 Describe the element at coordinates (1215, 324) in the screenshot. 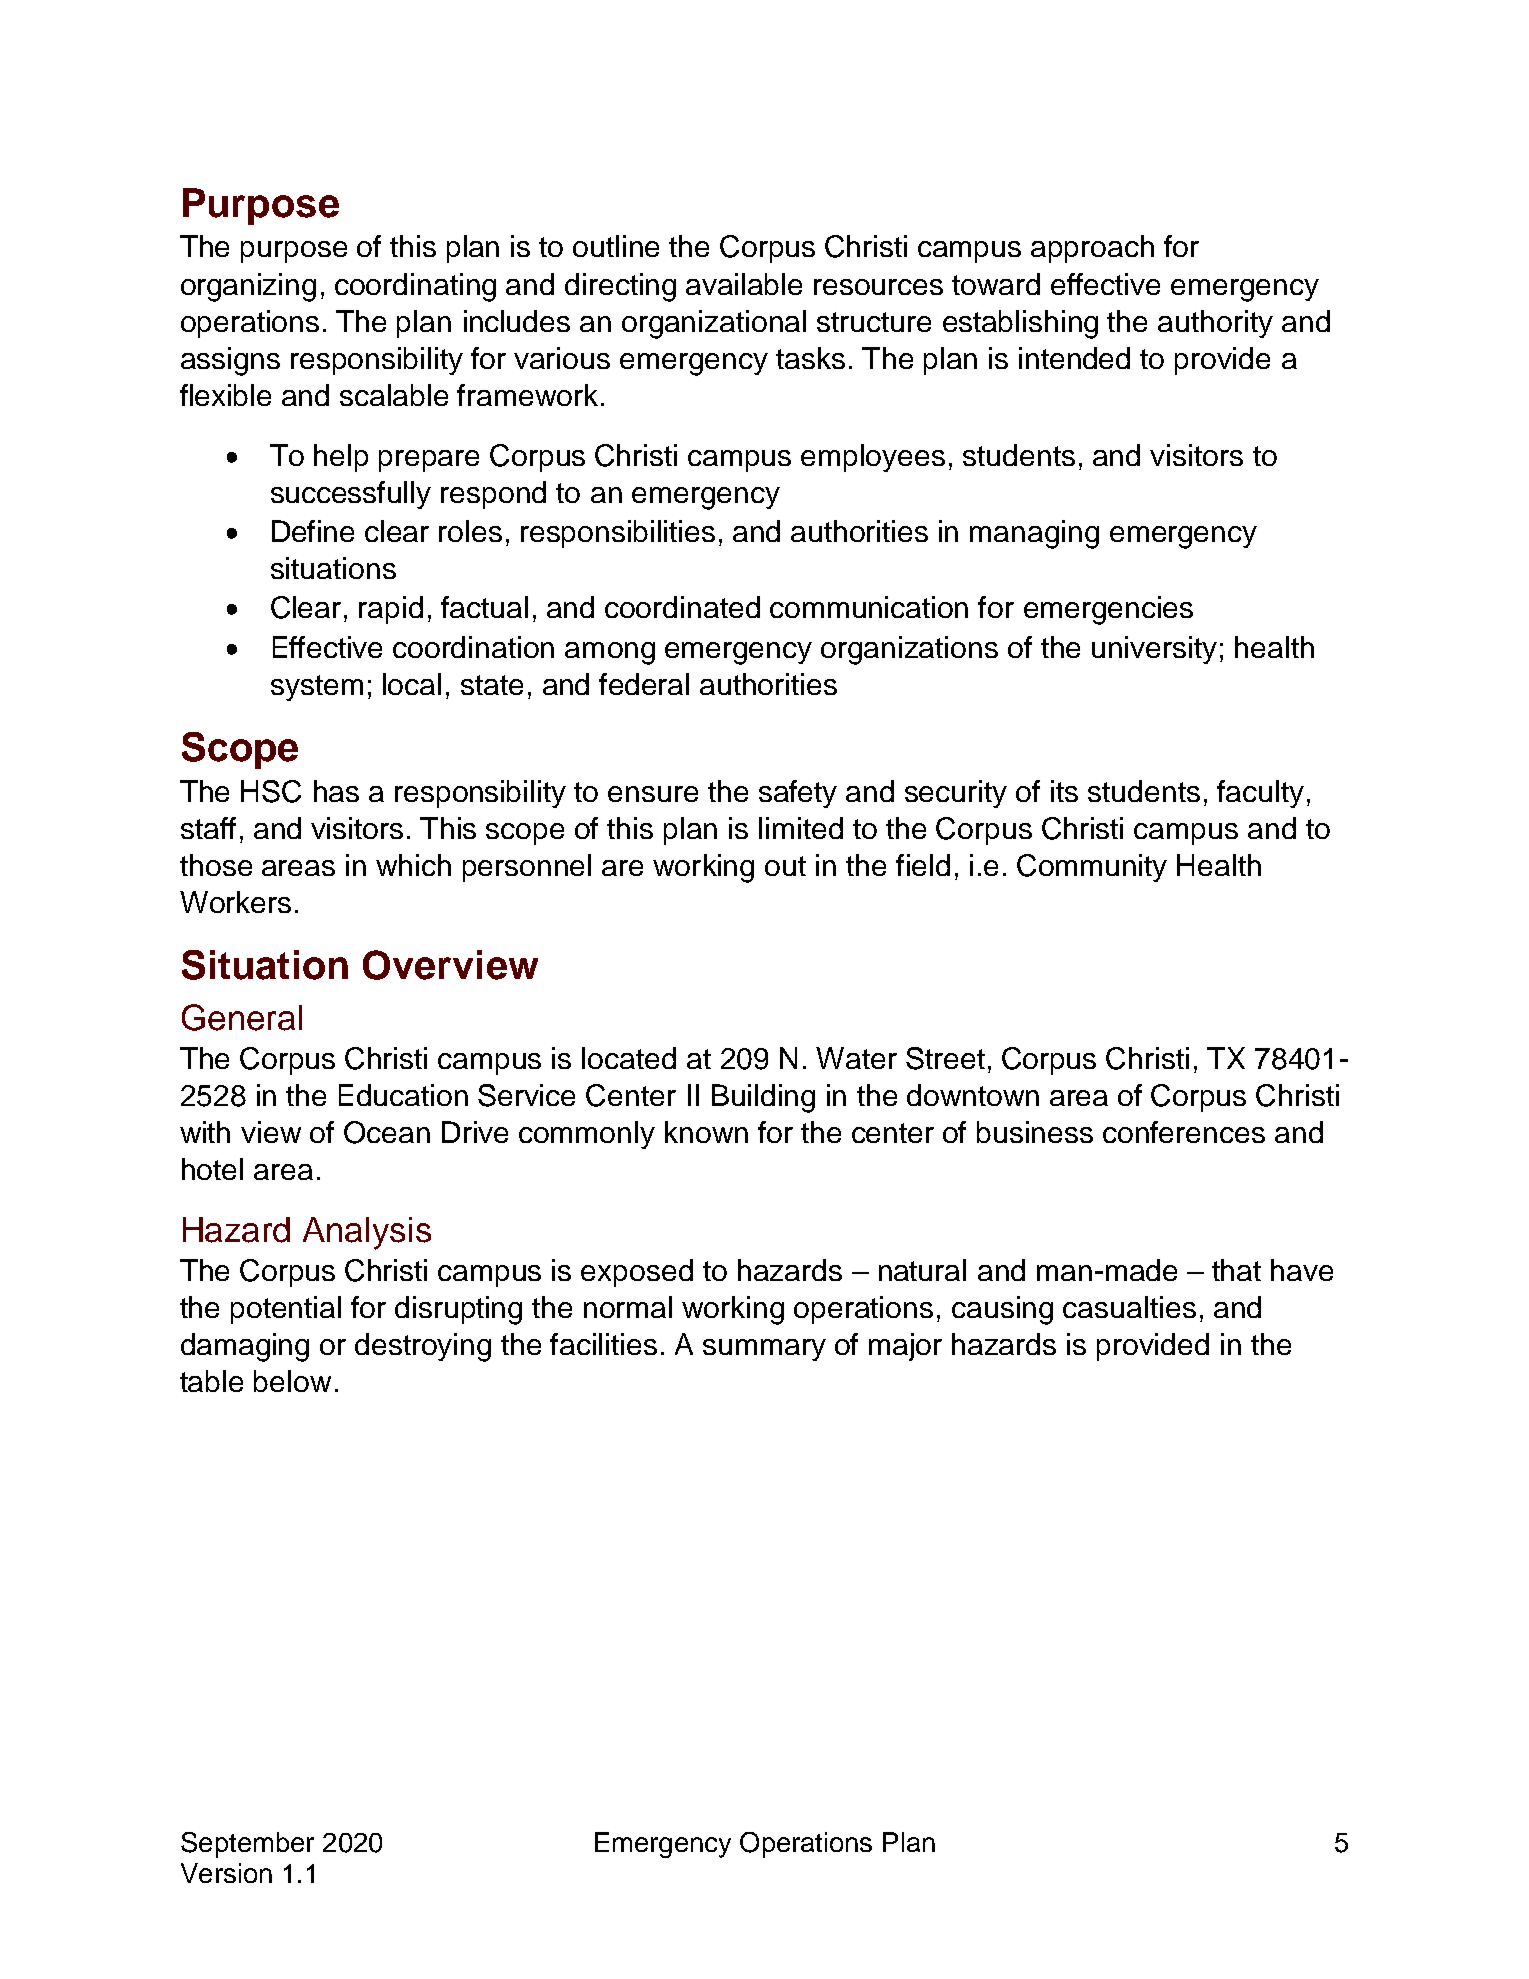

I see `authority` at that location.
